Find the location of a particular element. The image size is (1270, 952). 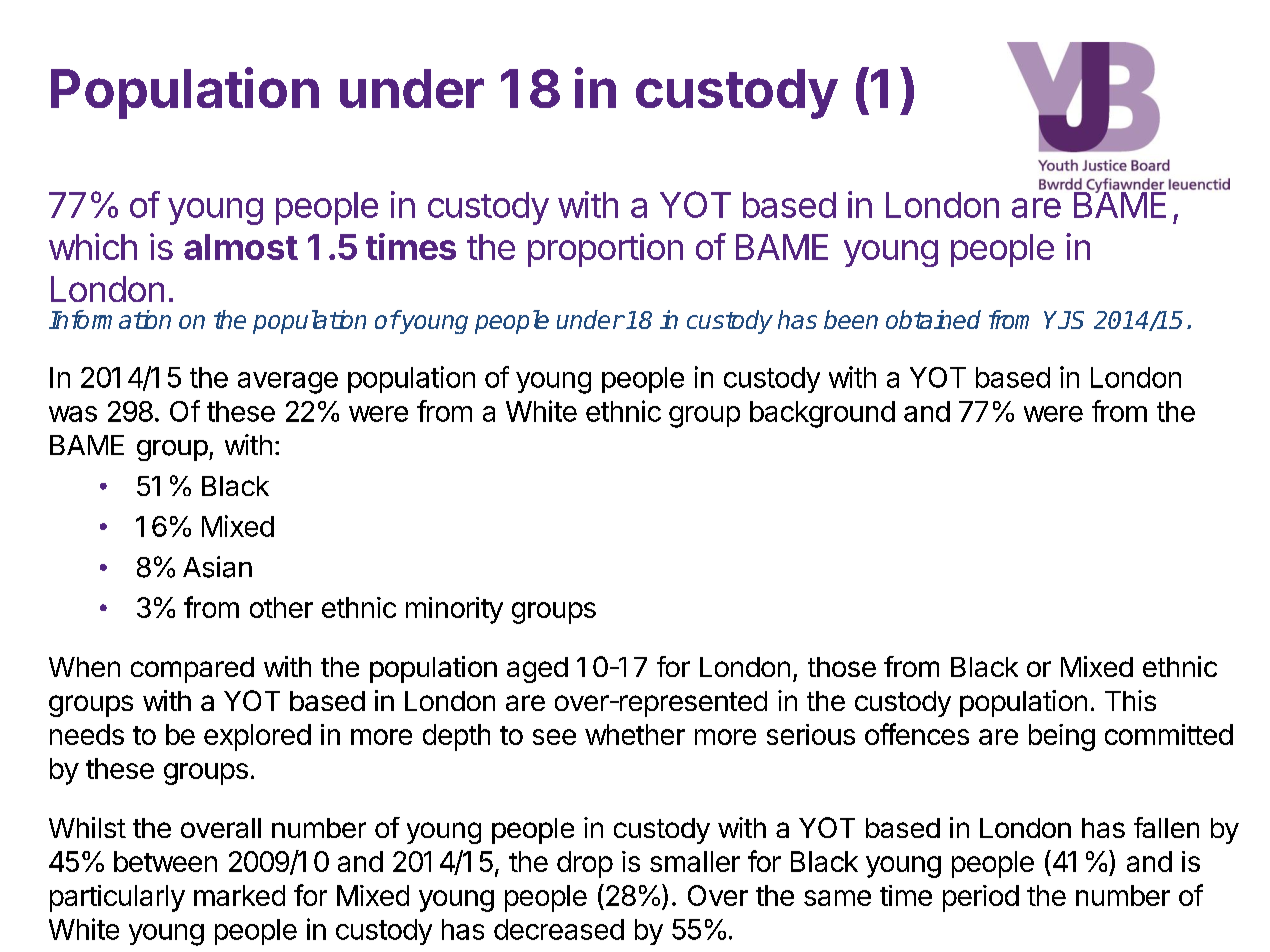

almost is located at coordinates (241, 247).
